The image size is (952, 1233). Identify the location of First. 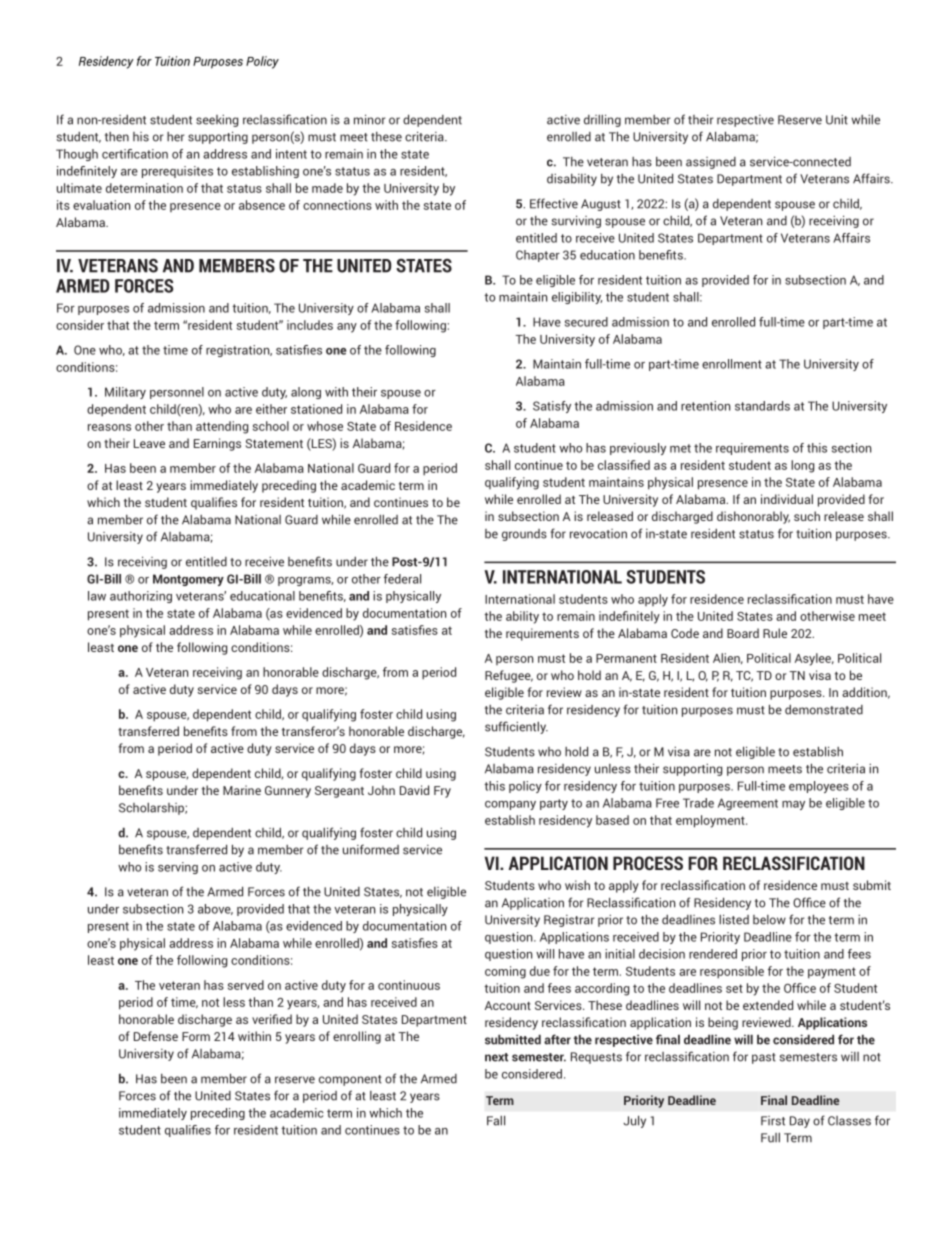
(773, 1121).
